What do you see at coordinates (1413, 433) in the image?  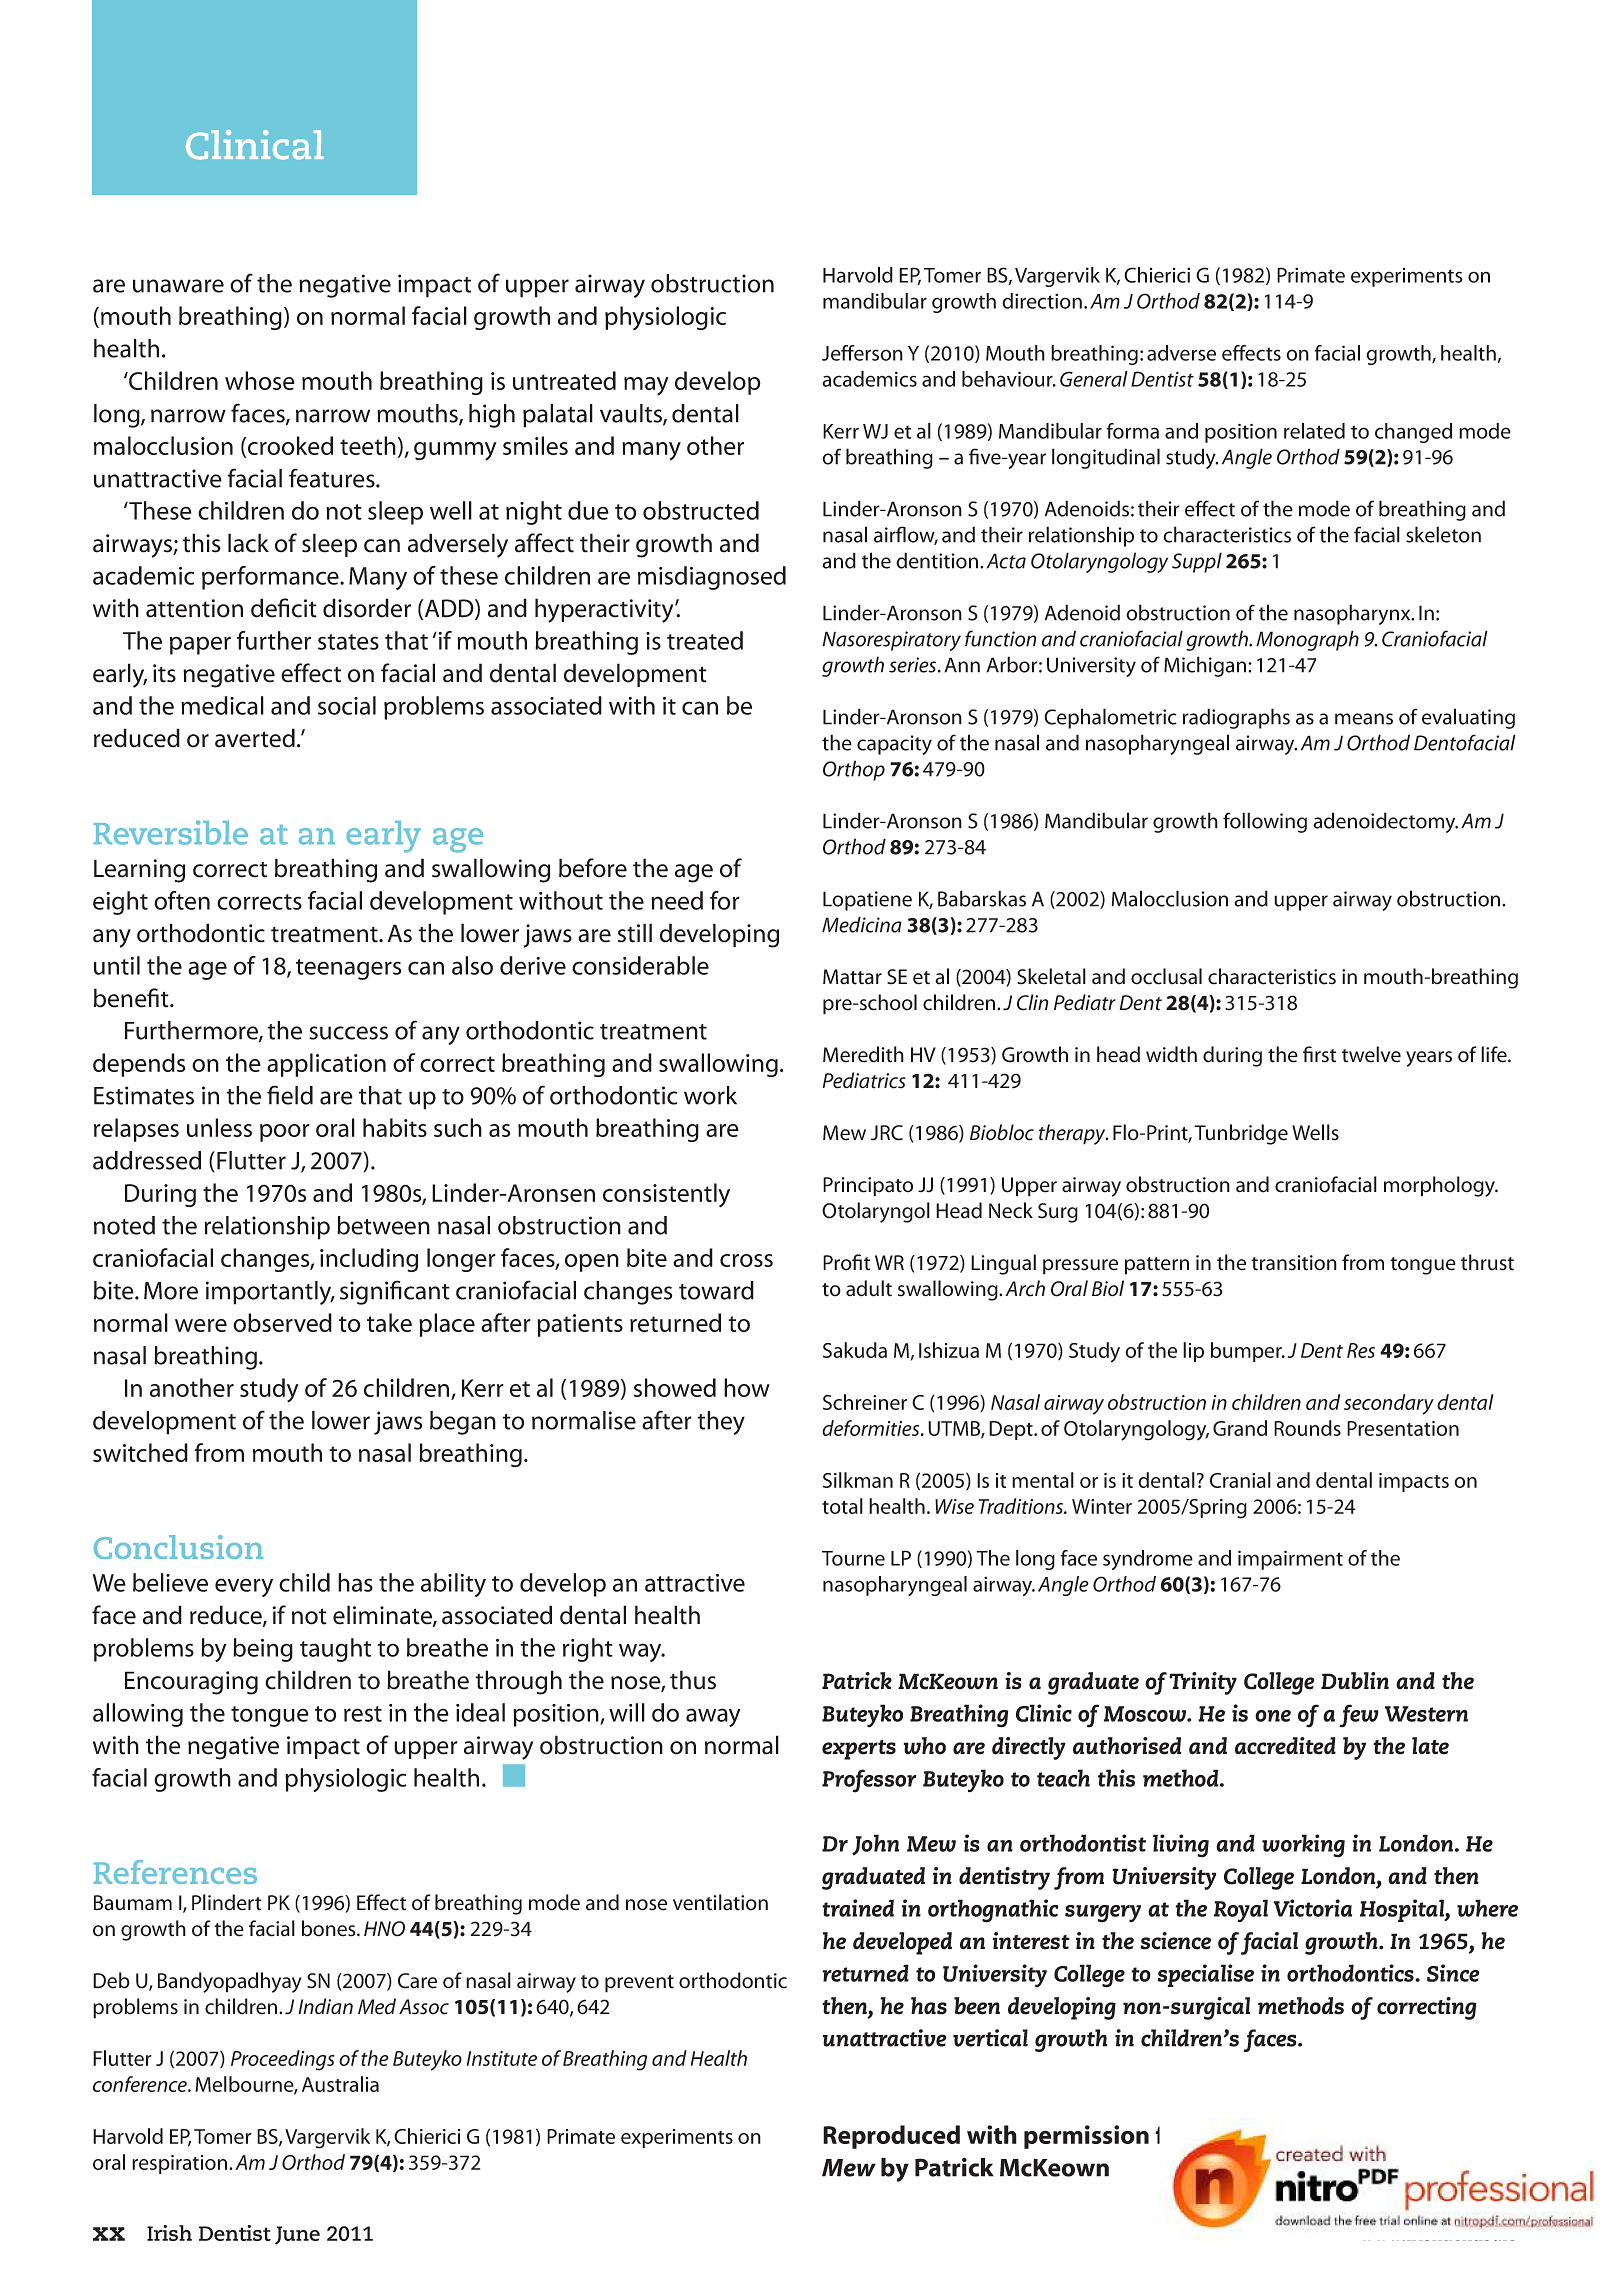 I see `changed` at bounding box center [1413, 433].
